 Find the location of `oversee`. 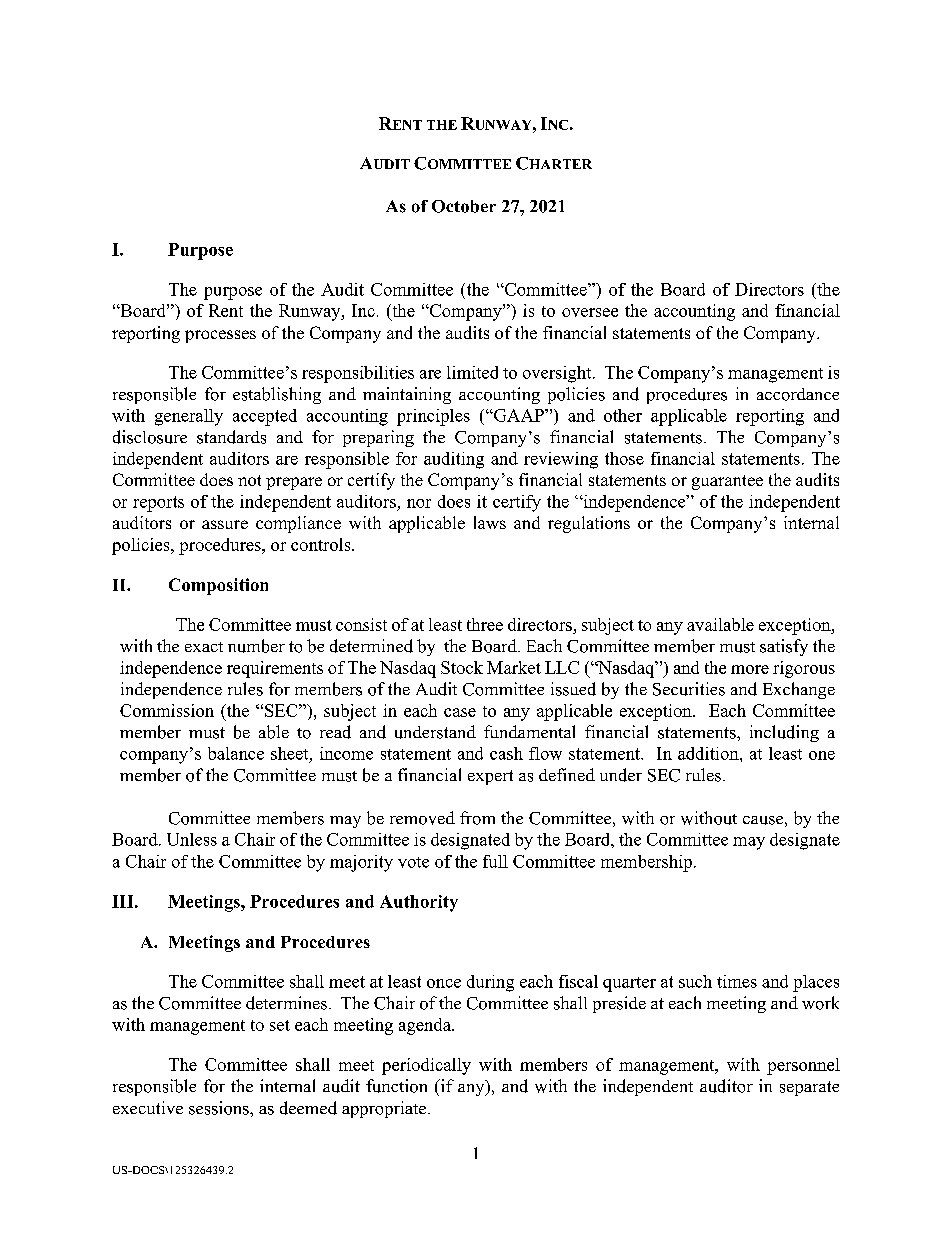

oversee is located at coordinates (590, 312).
